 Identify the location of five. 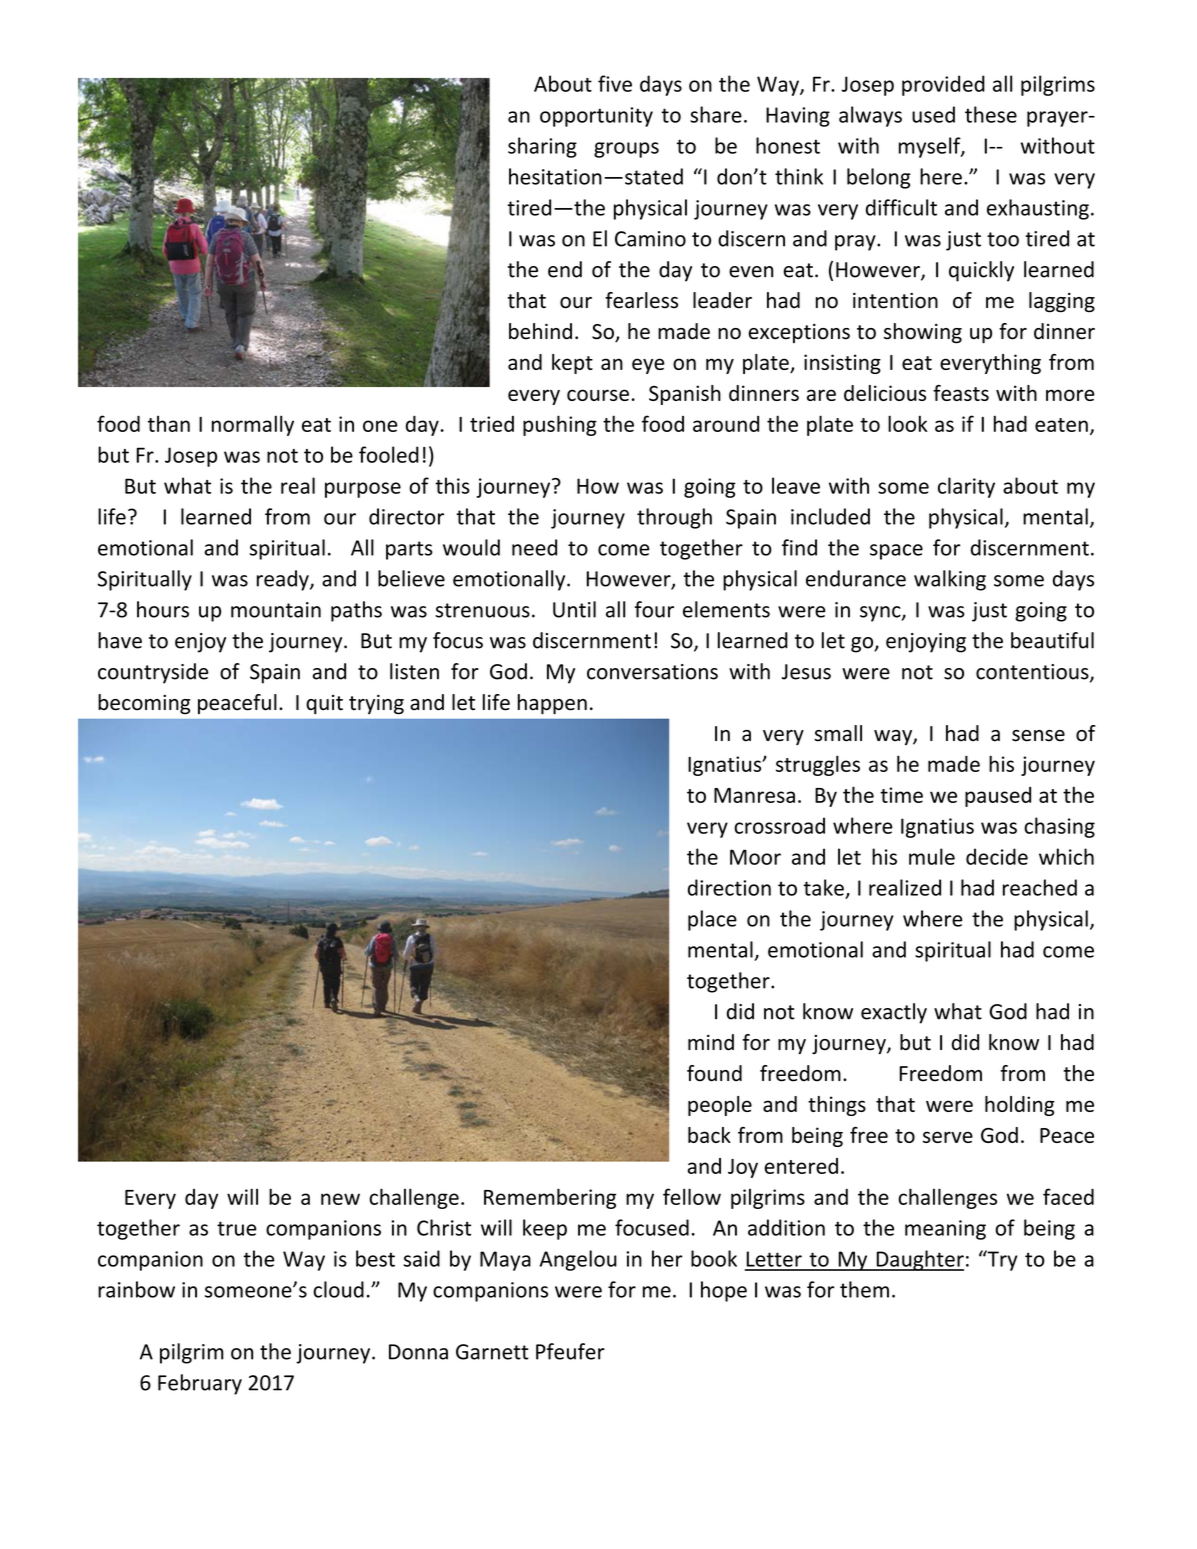
(615, 83).
